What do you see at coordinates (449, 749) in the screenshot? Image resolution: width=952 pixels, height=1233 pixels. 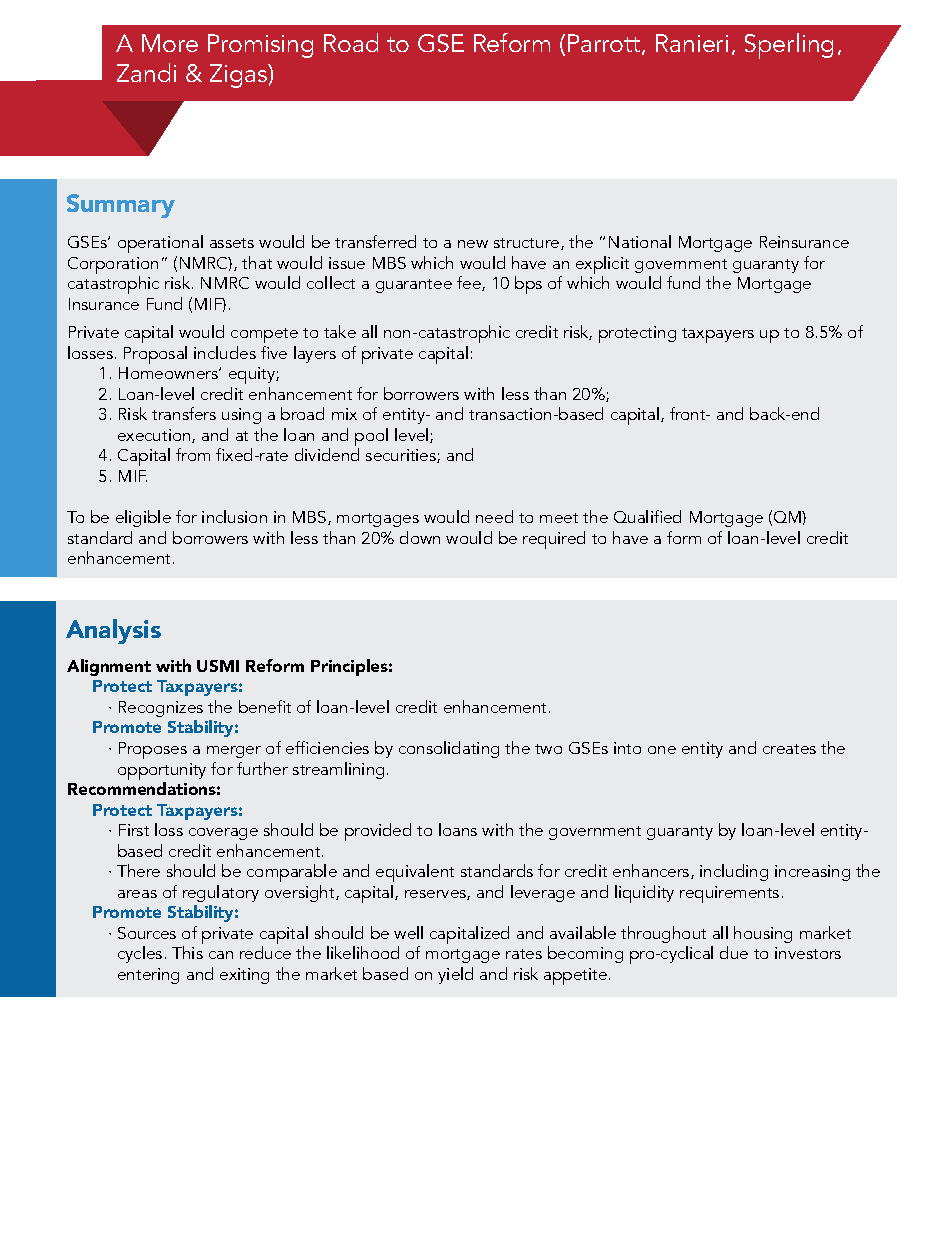 I see `consolidating` at bounding box center [449, 749].
